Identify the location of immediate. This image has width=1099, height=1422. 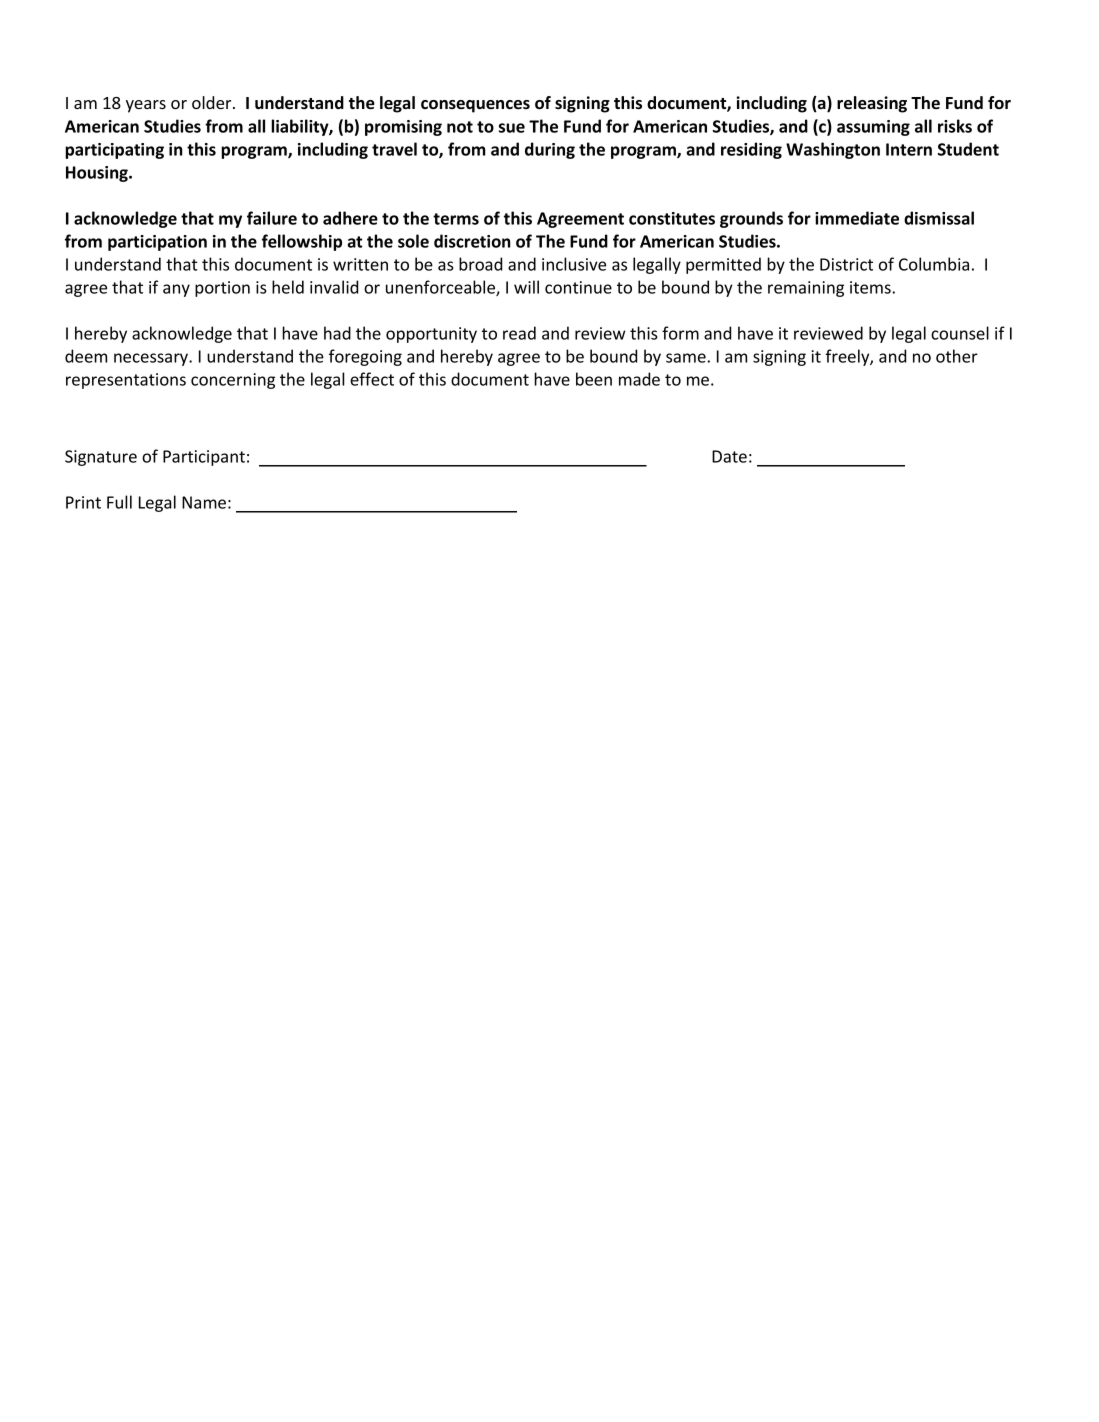
(857, 218).
